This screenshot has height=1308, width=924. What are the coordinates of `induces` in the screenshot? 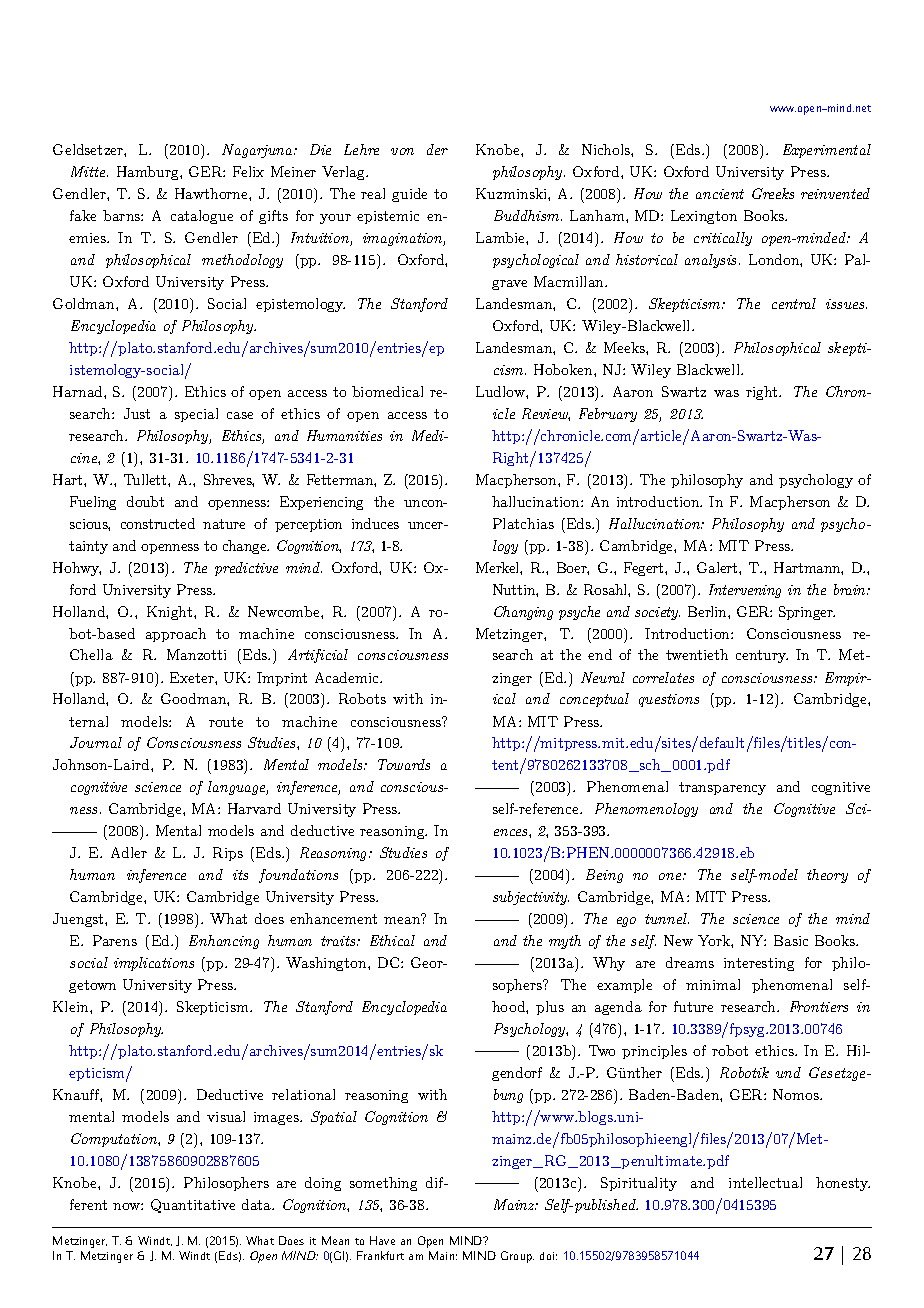 It's located at (375, 523).
